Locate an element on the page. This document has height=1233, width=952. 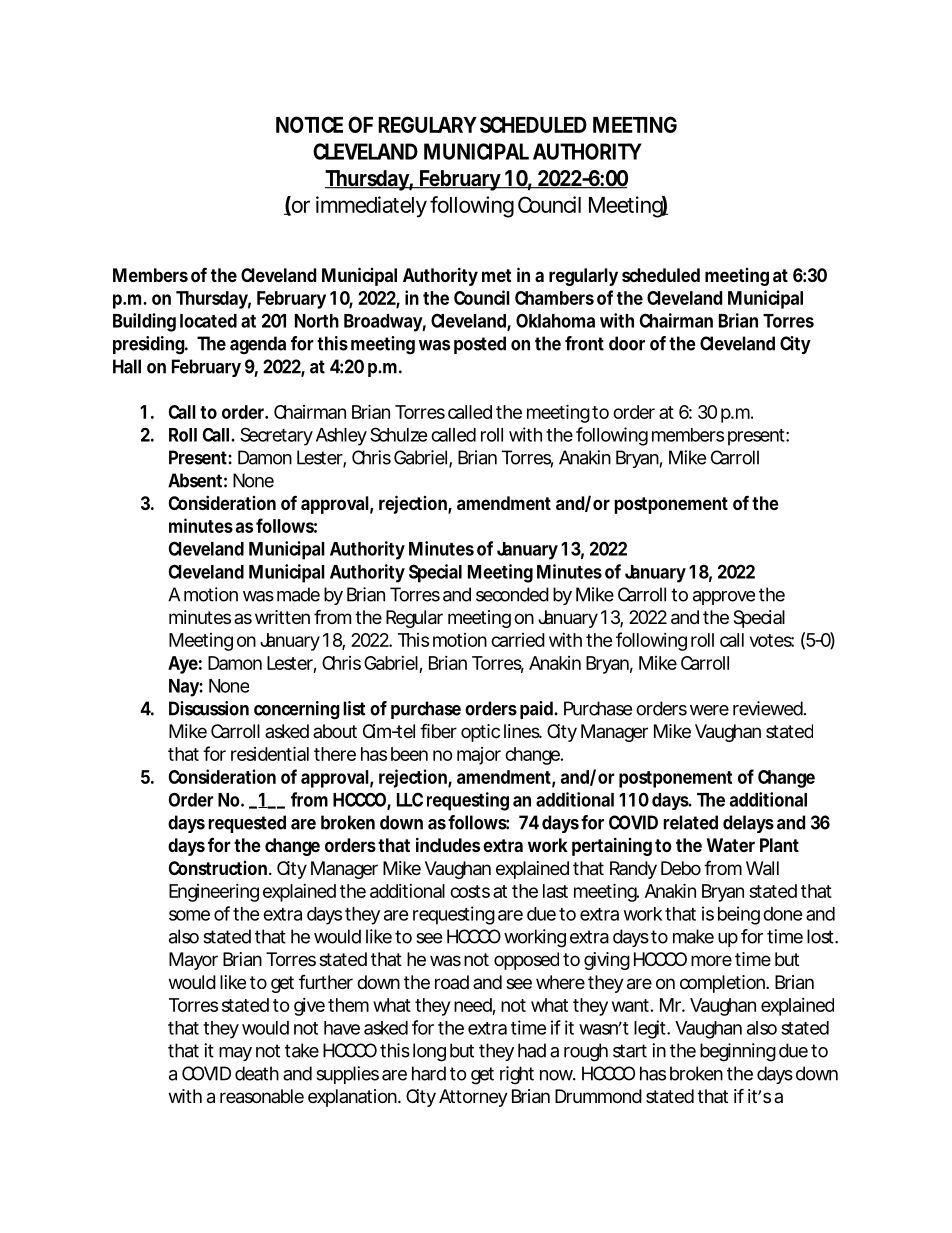
immediately is located at coordinates (371, 207).
